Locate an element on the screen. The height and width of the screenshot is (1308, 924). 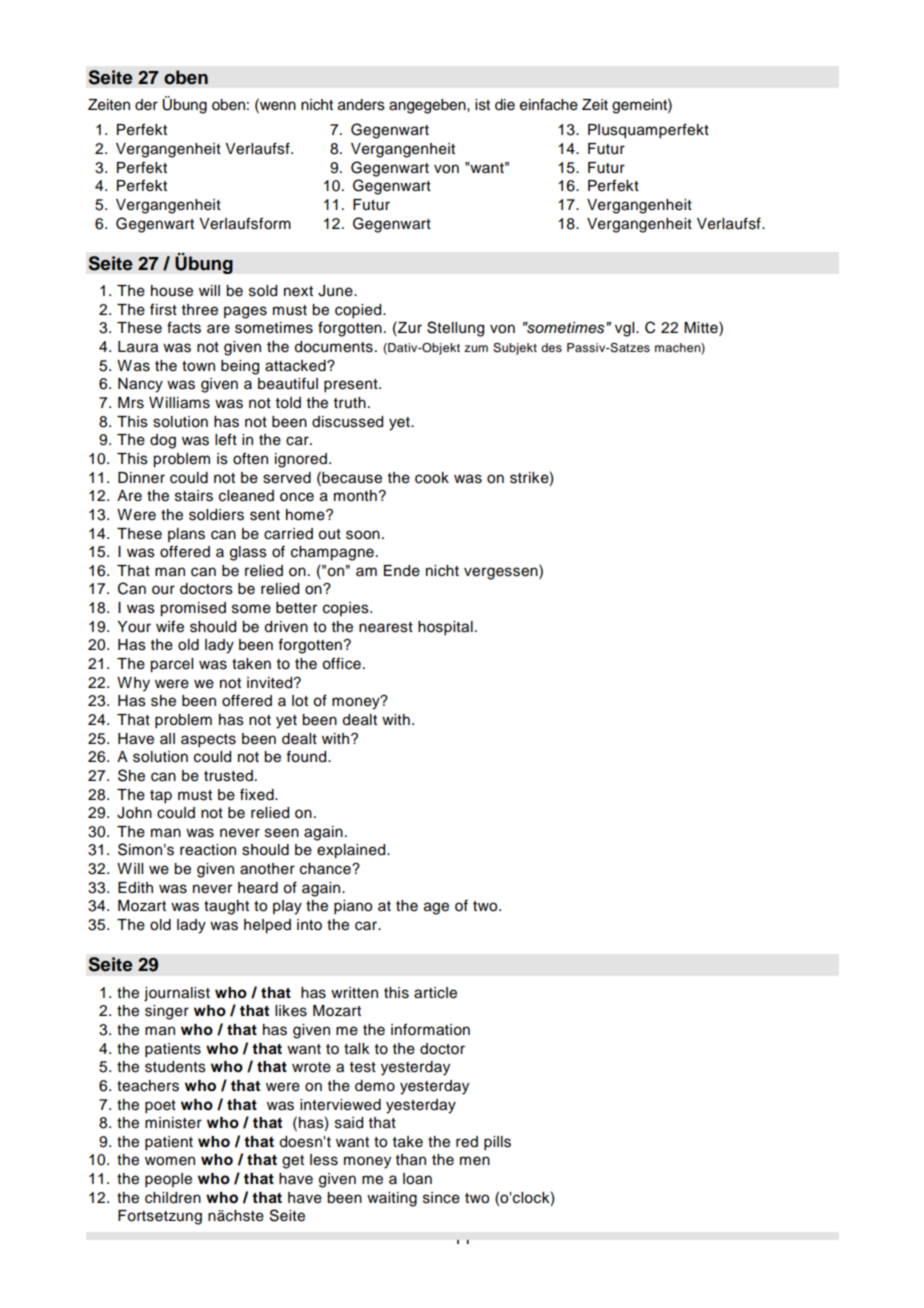
zum is located at coordinates (476, 348).
